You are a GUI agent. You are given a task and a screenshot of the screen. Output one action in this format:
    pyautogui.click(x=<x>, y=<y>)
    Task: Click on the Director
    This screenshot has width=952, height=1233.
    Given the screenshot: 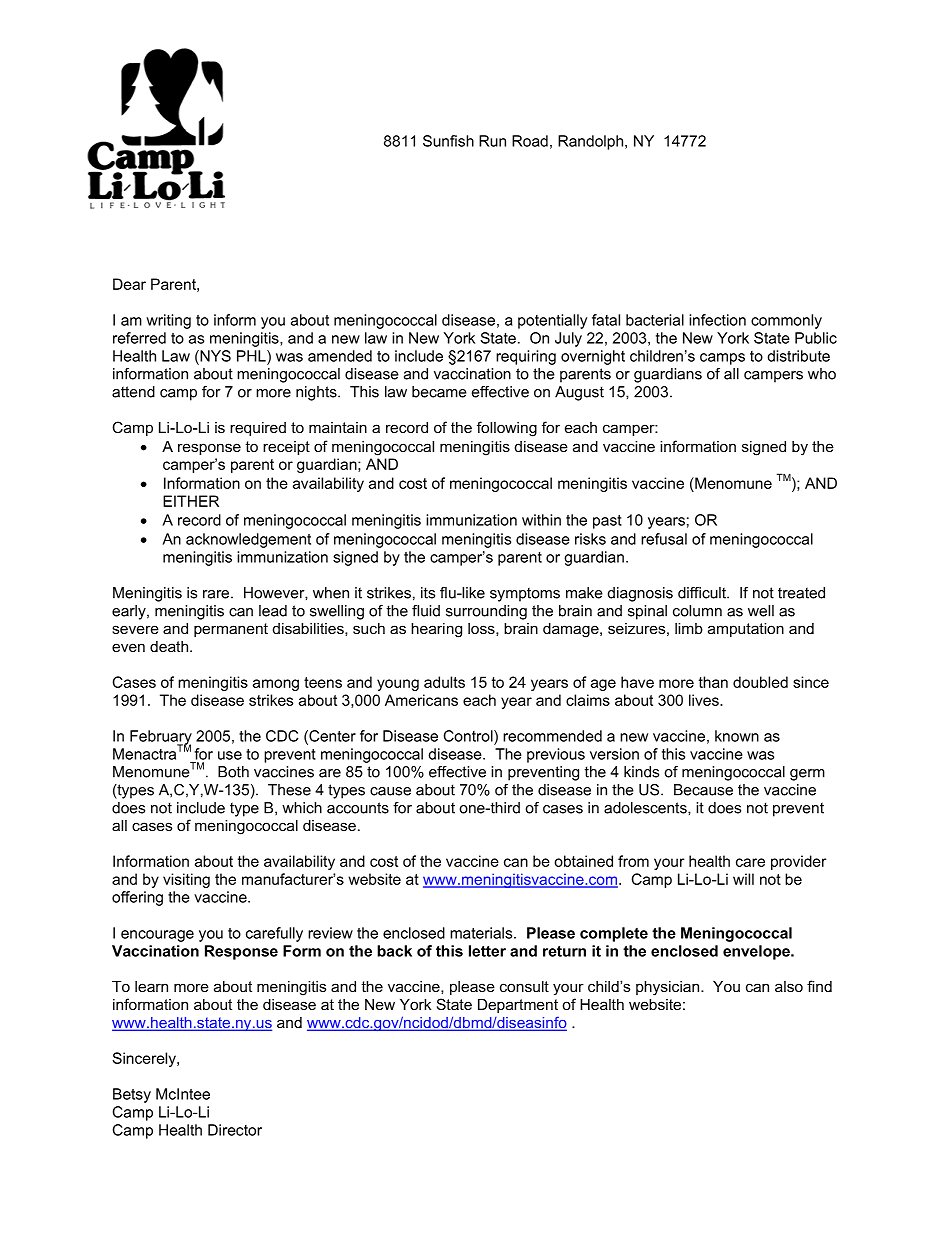 What is the action you would take?
    pyautogui.click(x=235, y=1130)
